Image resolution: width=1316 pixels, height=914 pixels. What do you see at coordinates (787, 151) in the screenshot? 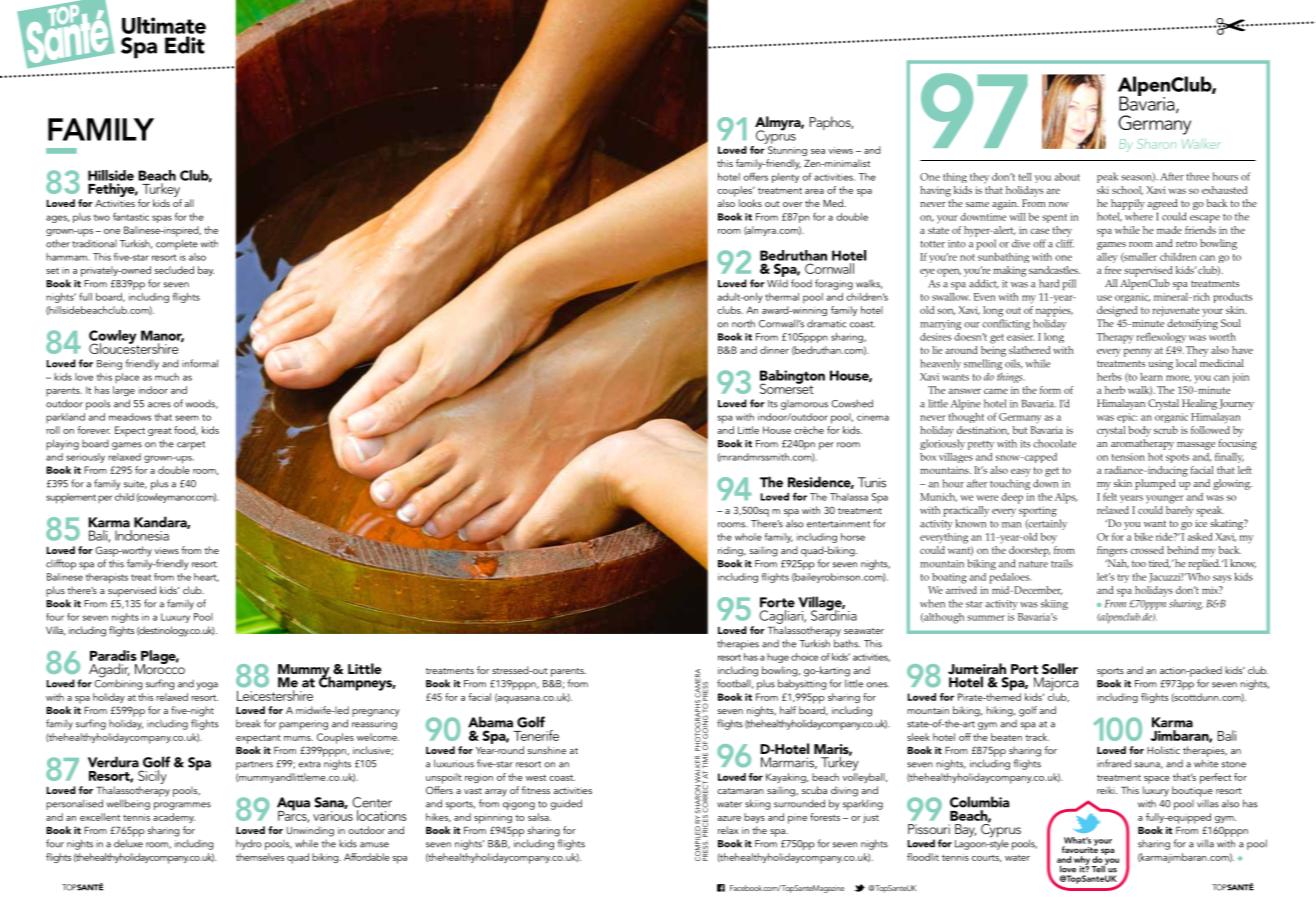
I see `Stunning` at bounding box center [787, 151].
